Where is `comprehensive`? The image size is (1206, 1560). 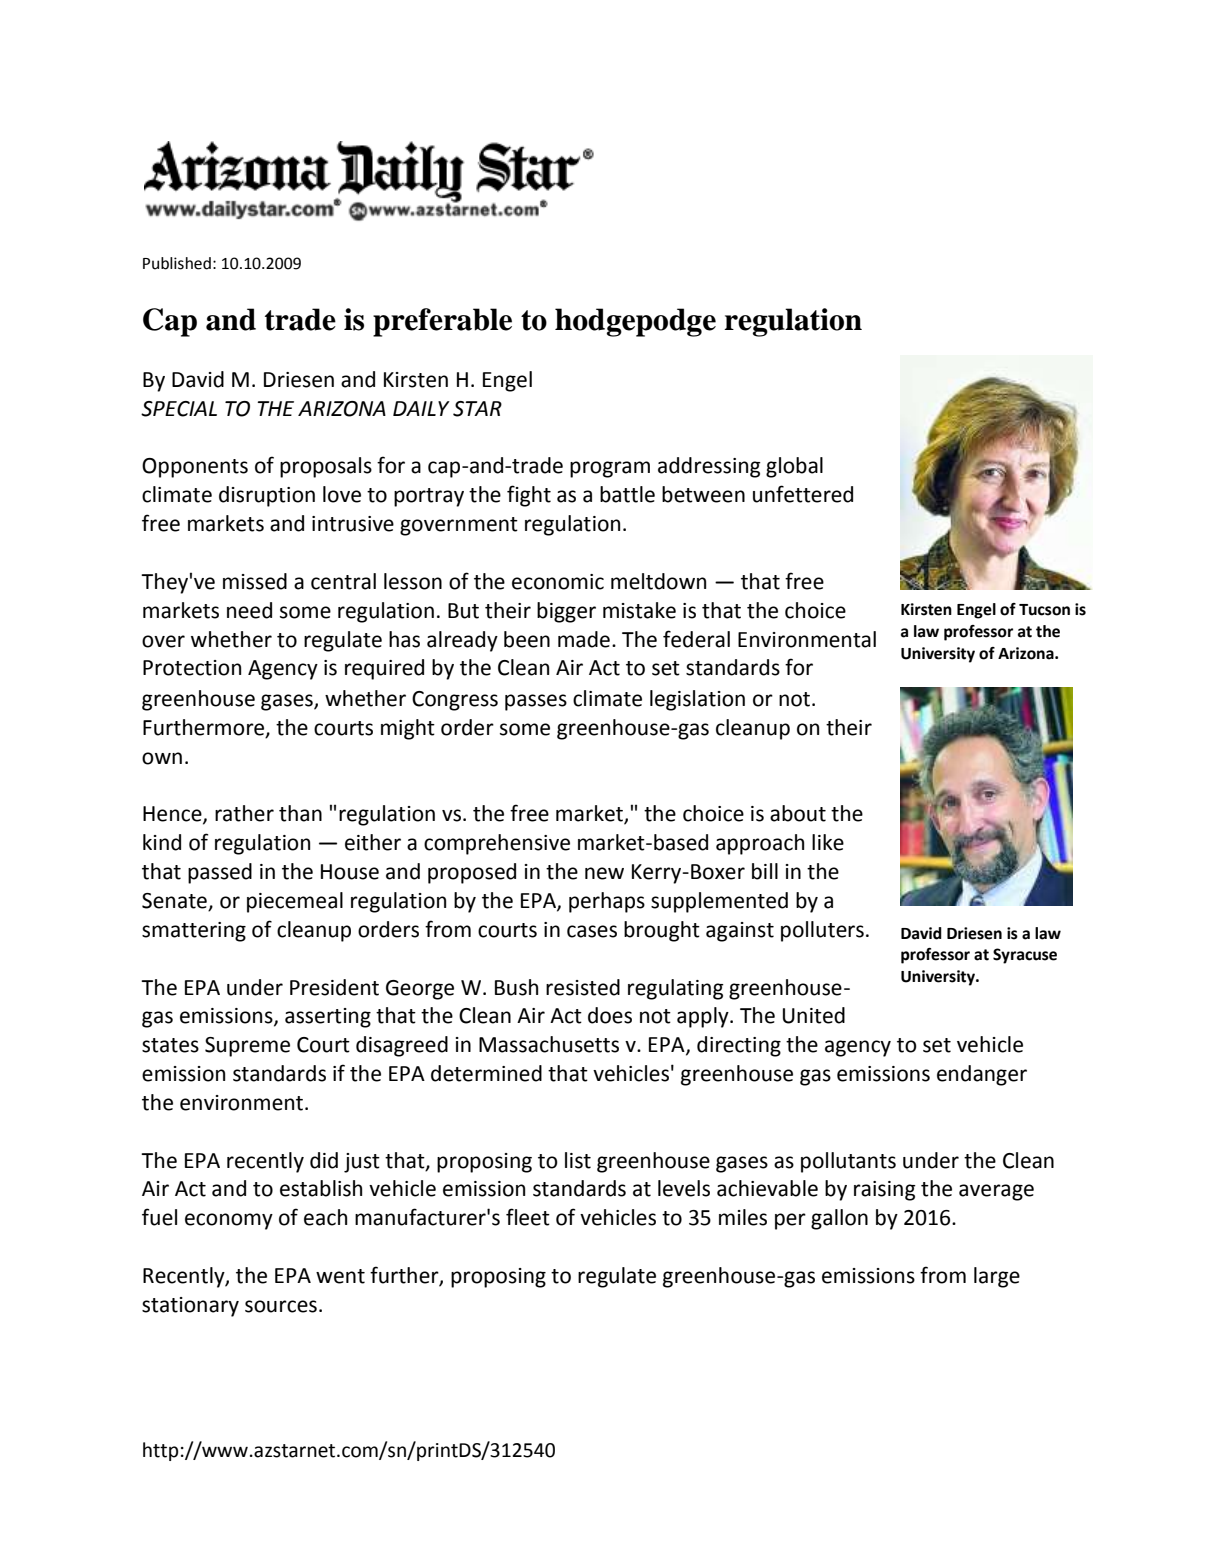
comprehensive is located at coordinates (497, 844).
